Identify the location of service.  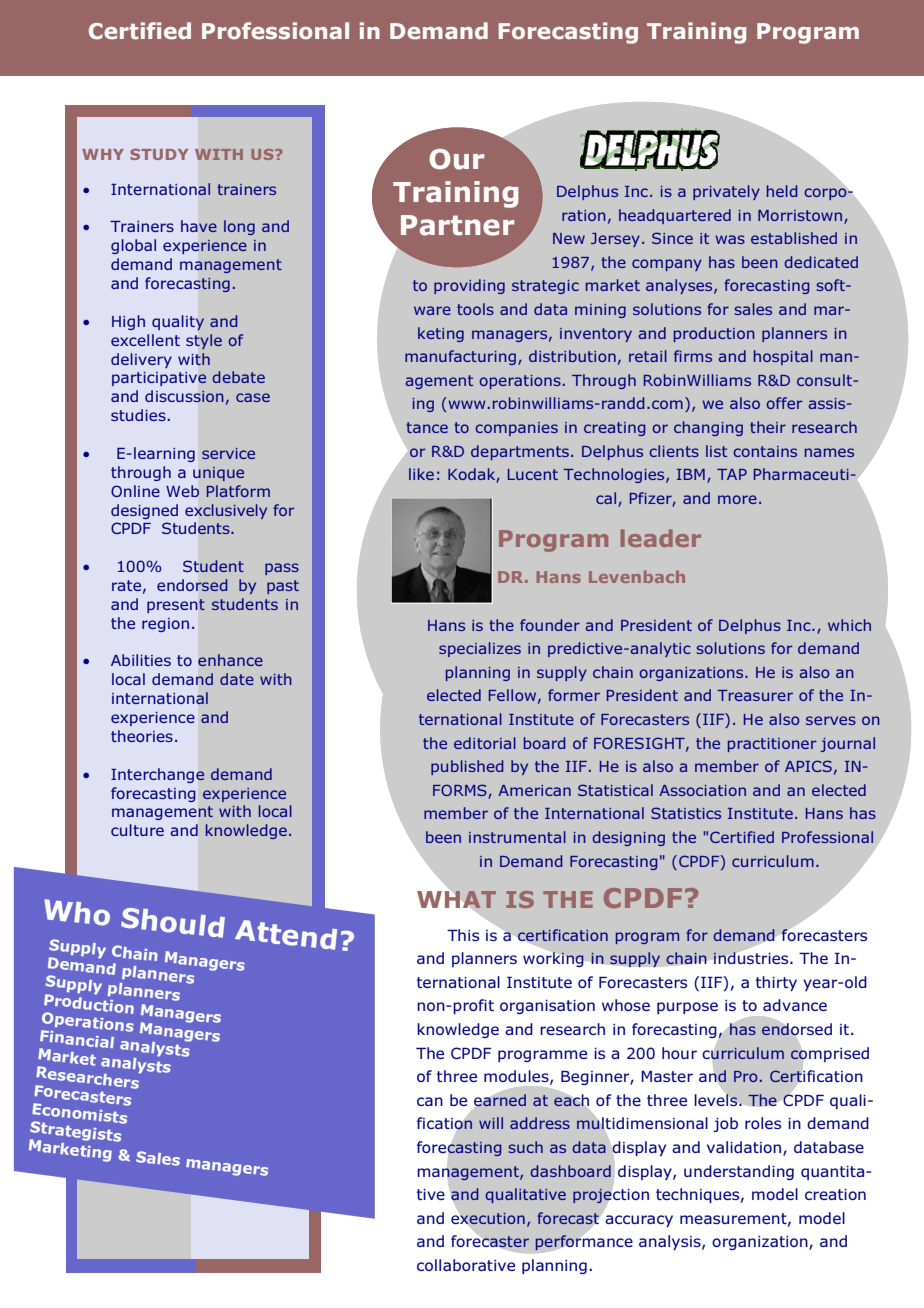
(228, 453).
